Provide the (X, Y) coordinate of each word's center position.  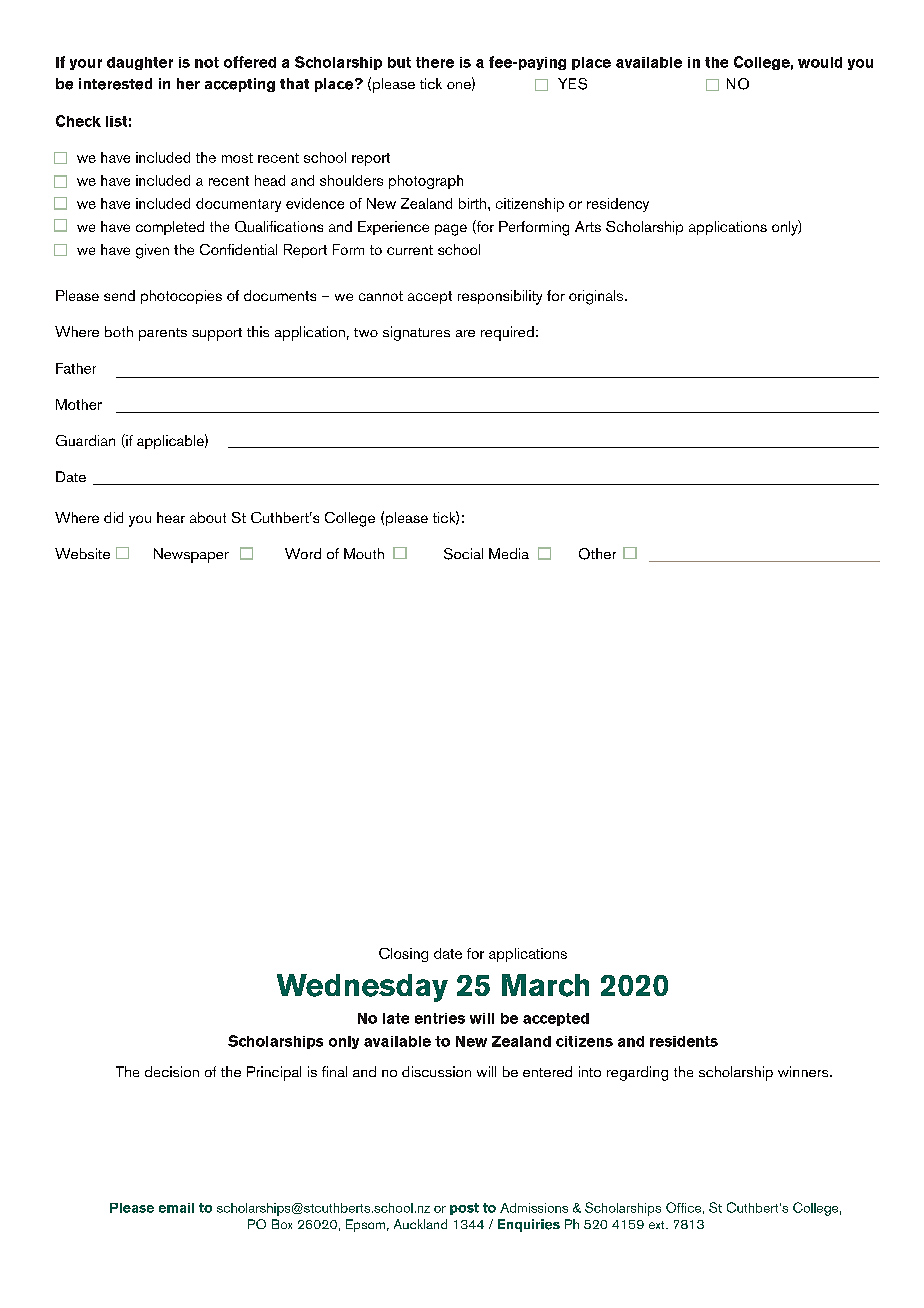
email (176, 1208)
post (464, 1209)
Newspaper (191, 555)
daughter (140, 63)
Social (463, 554)
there (435, 62)
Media (509, 553)
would (820, 62)
